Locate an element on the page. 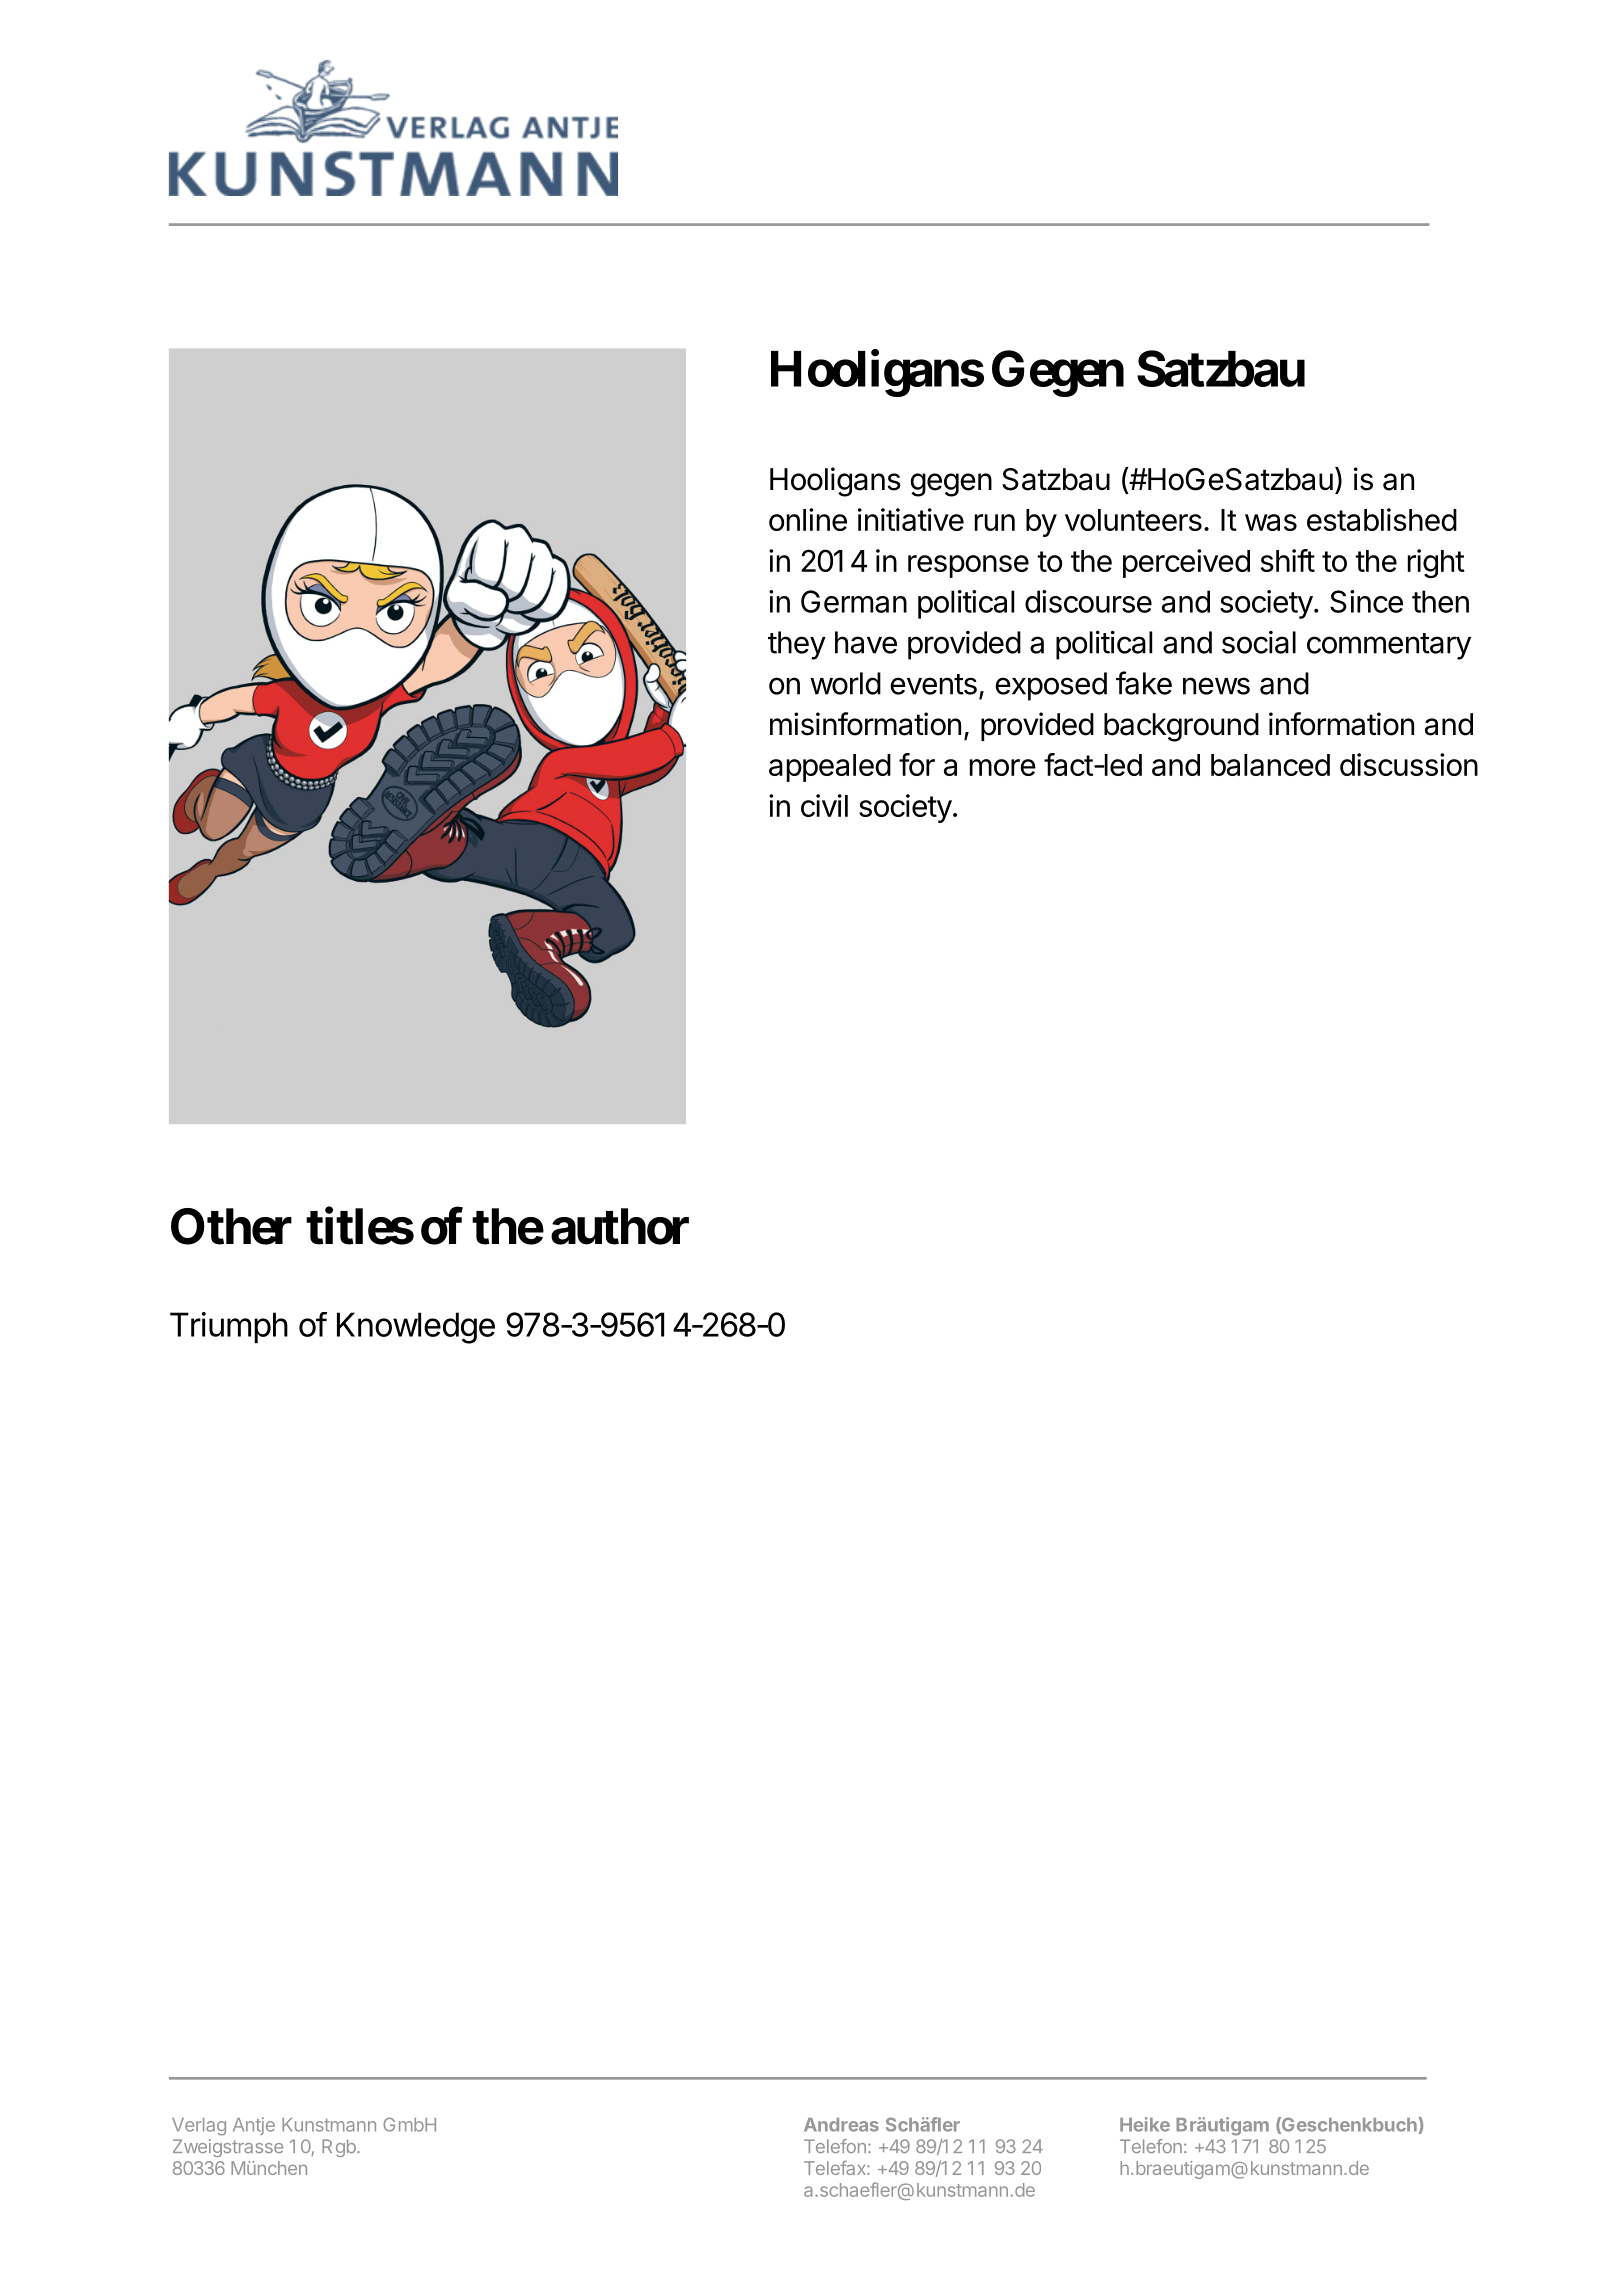 This page has width=1620, height=2292. they is located at coordinates (797, 645).
